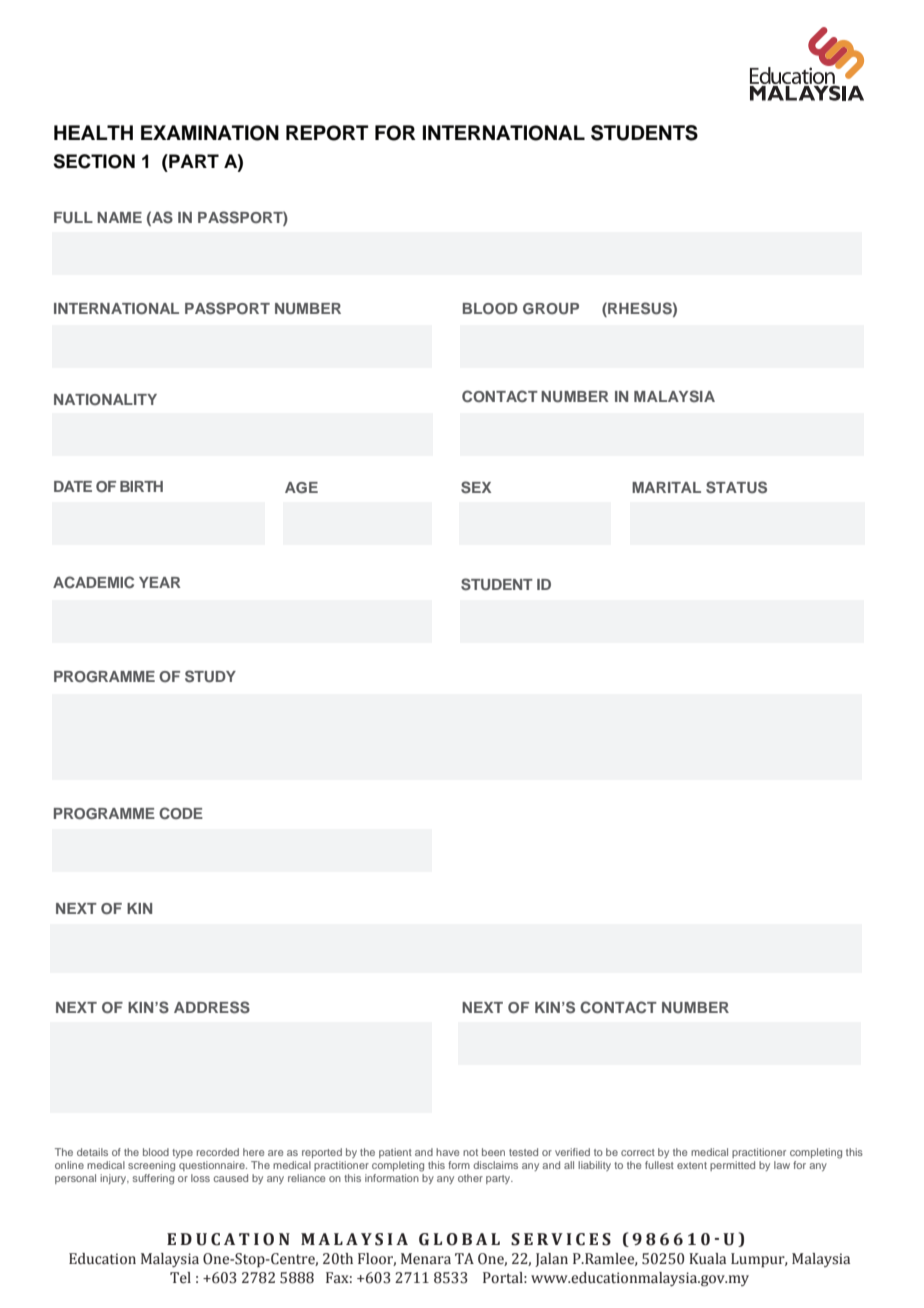 Image resolution: width=924 pixels, height=1308 pixels. I want to click on GROUP, so click(551, 309).
